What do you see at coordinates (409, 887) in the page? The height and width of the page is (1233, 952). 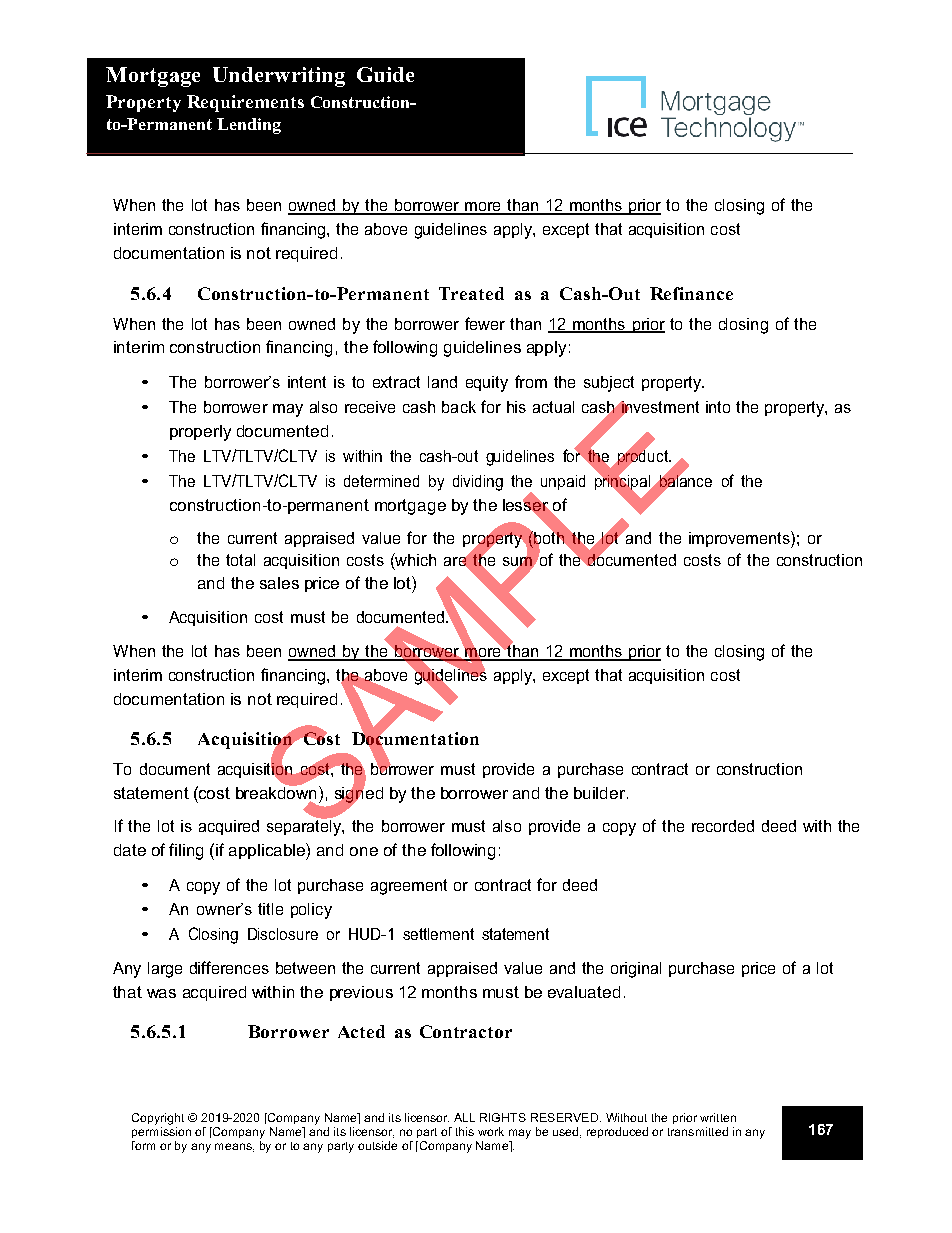 I see `agreement` at bounding box center [409, 887].
